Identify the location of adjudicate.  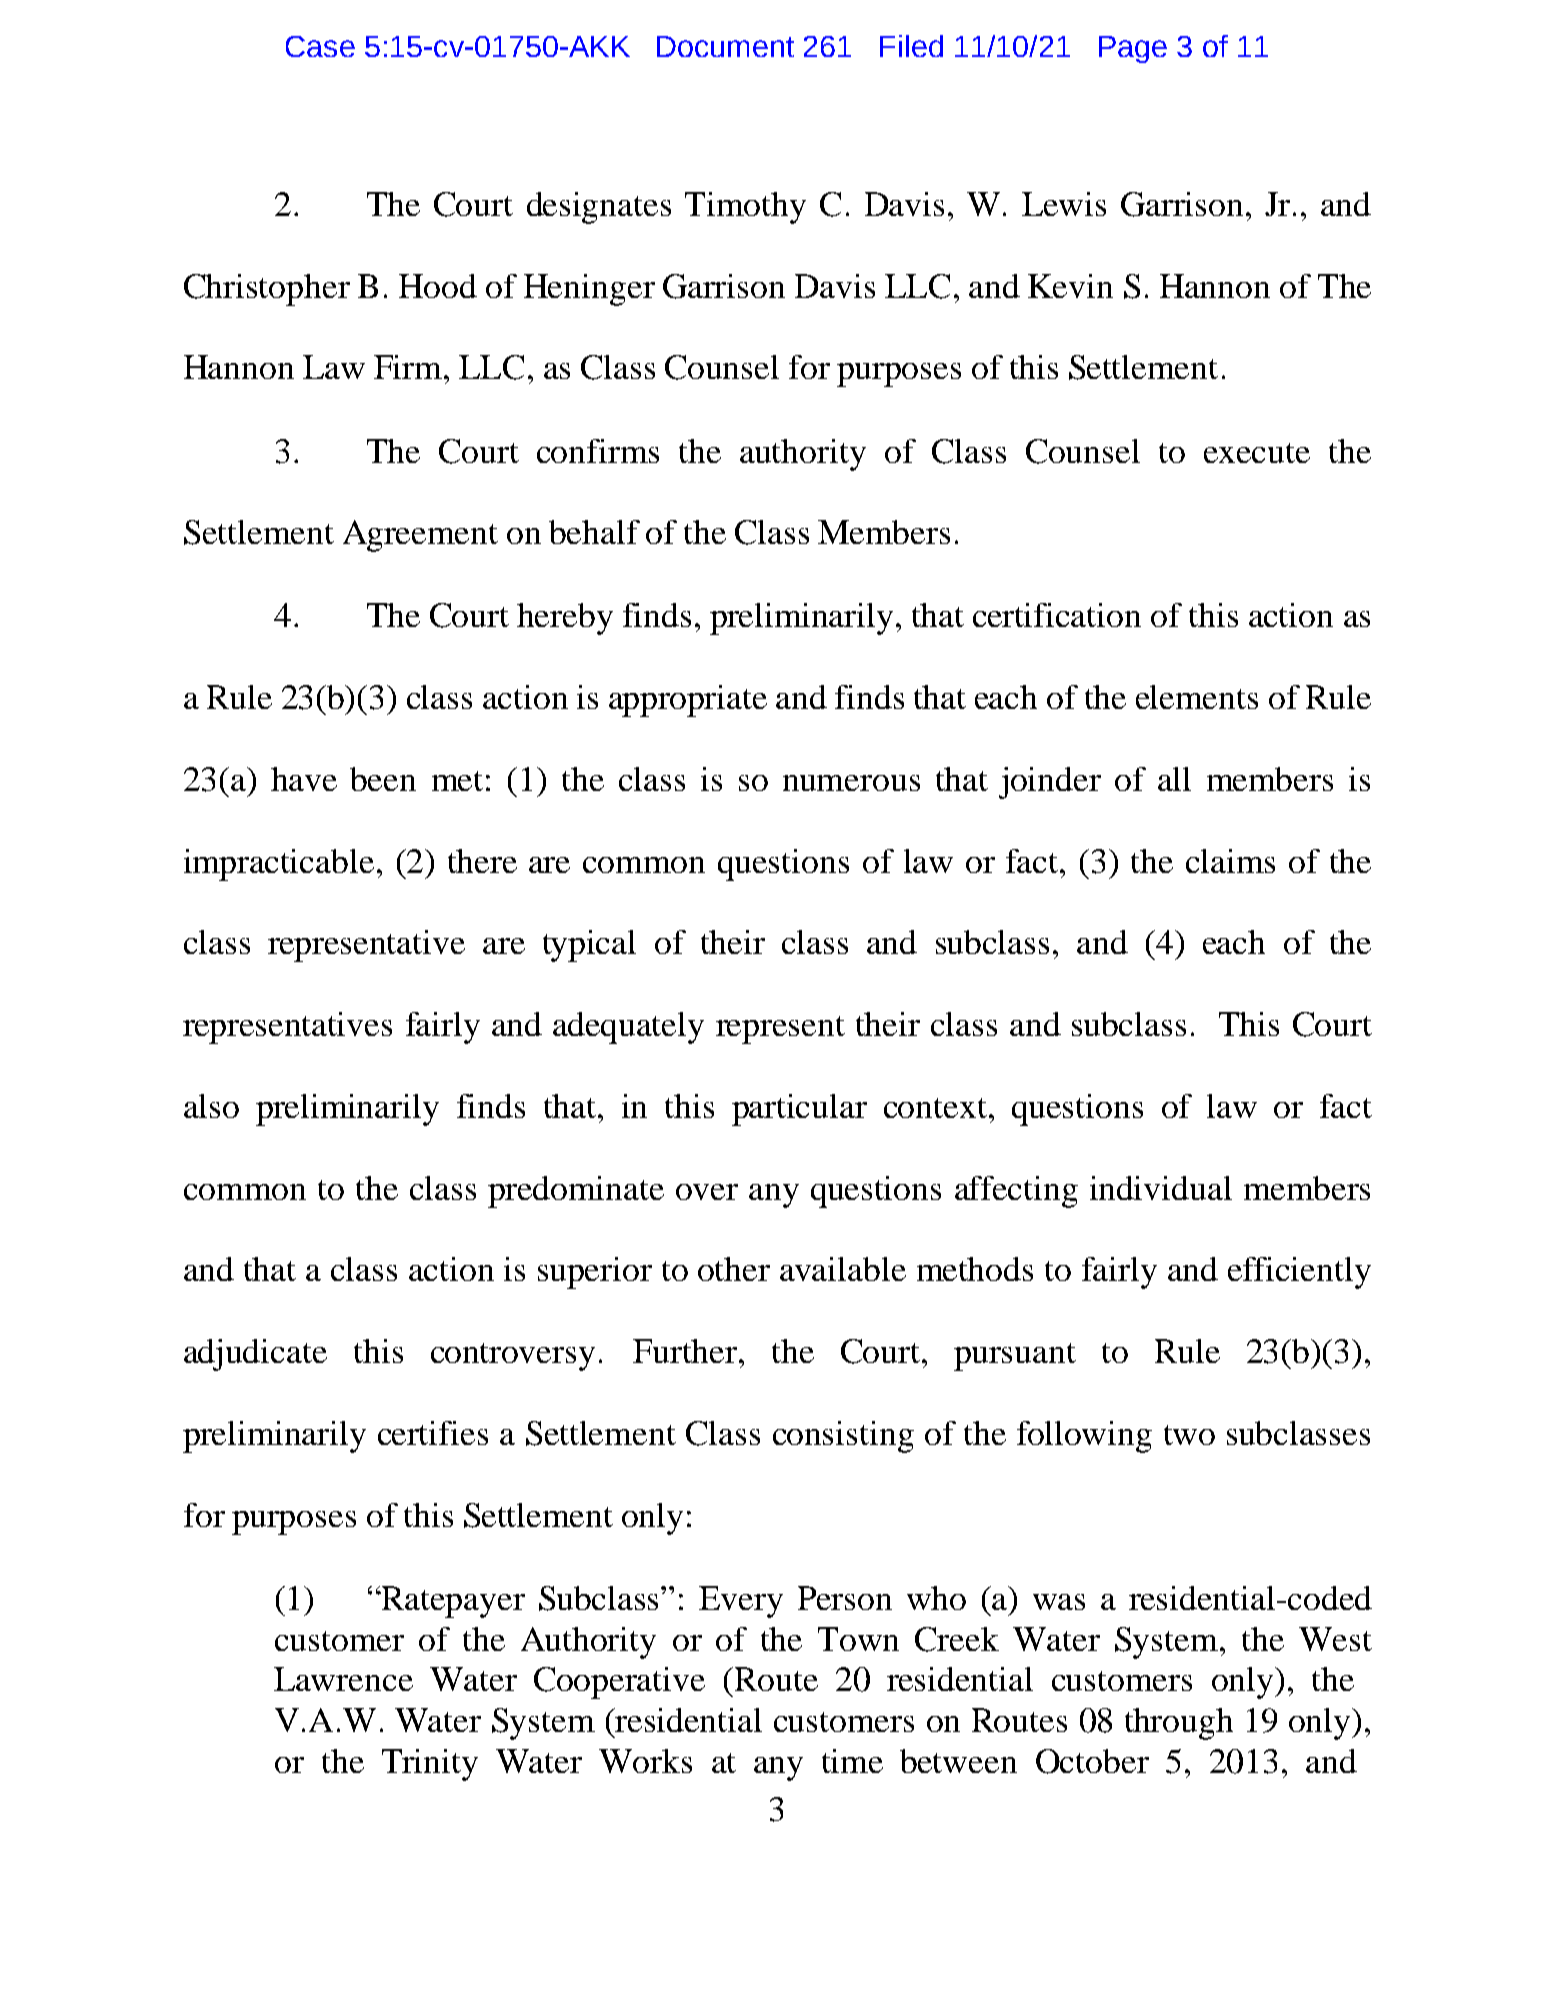
(255, 1355).
